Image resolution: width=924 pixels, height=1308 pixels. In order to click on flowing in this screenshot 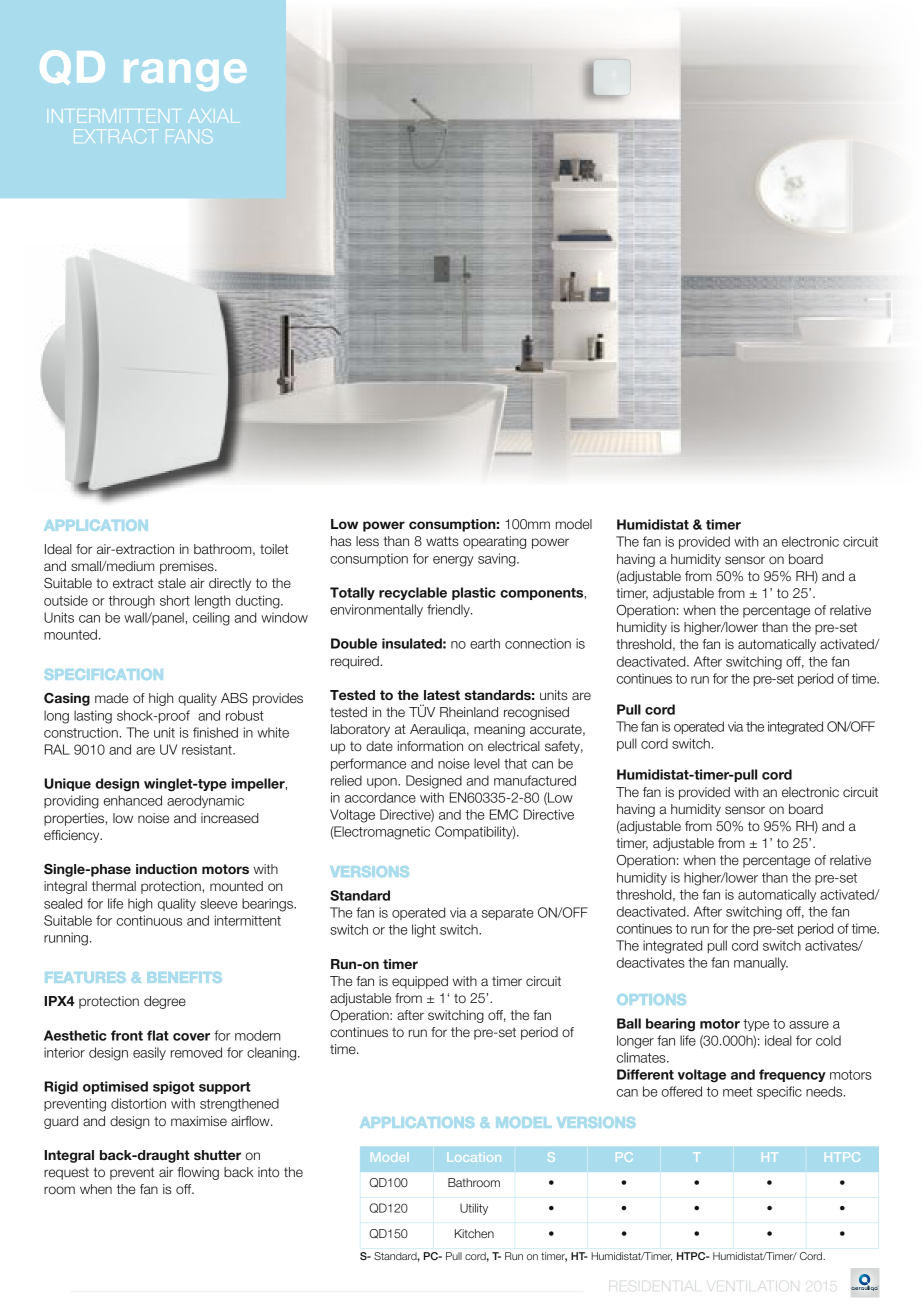, I will do `click(198, 1173)`.
